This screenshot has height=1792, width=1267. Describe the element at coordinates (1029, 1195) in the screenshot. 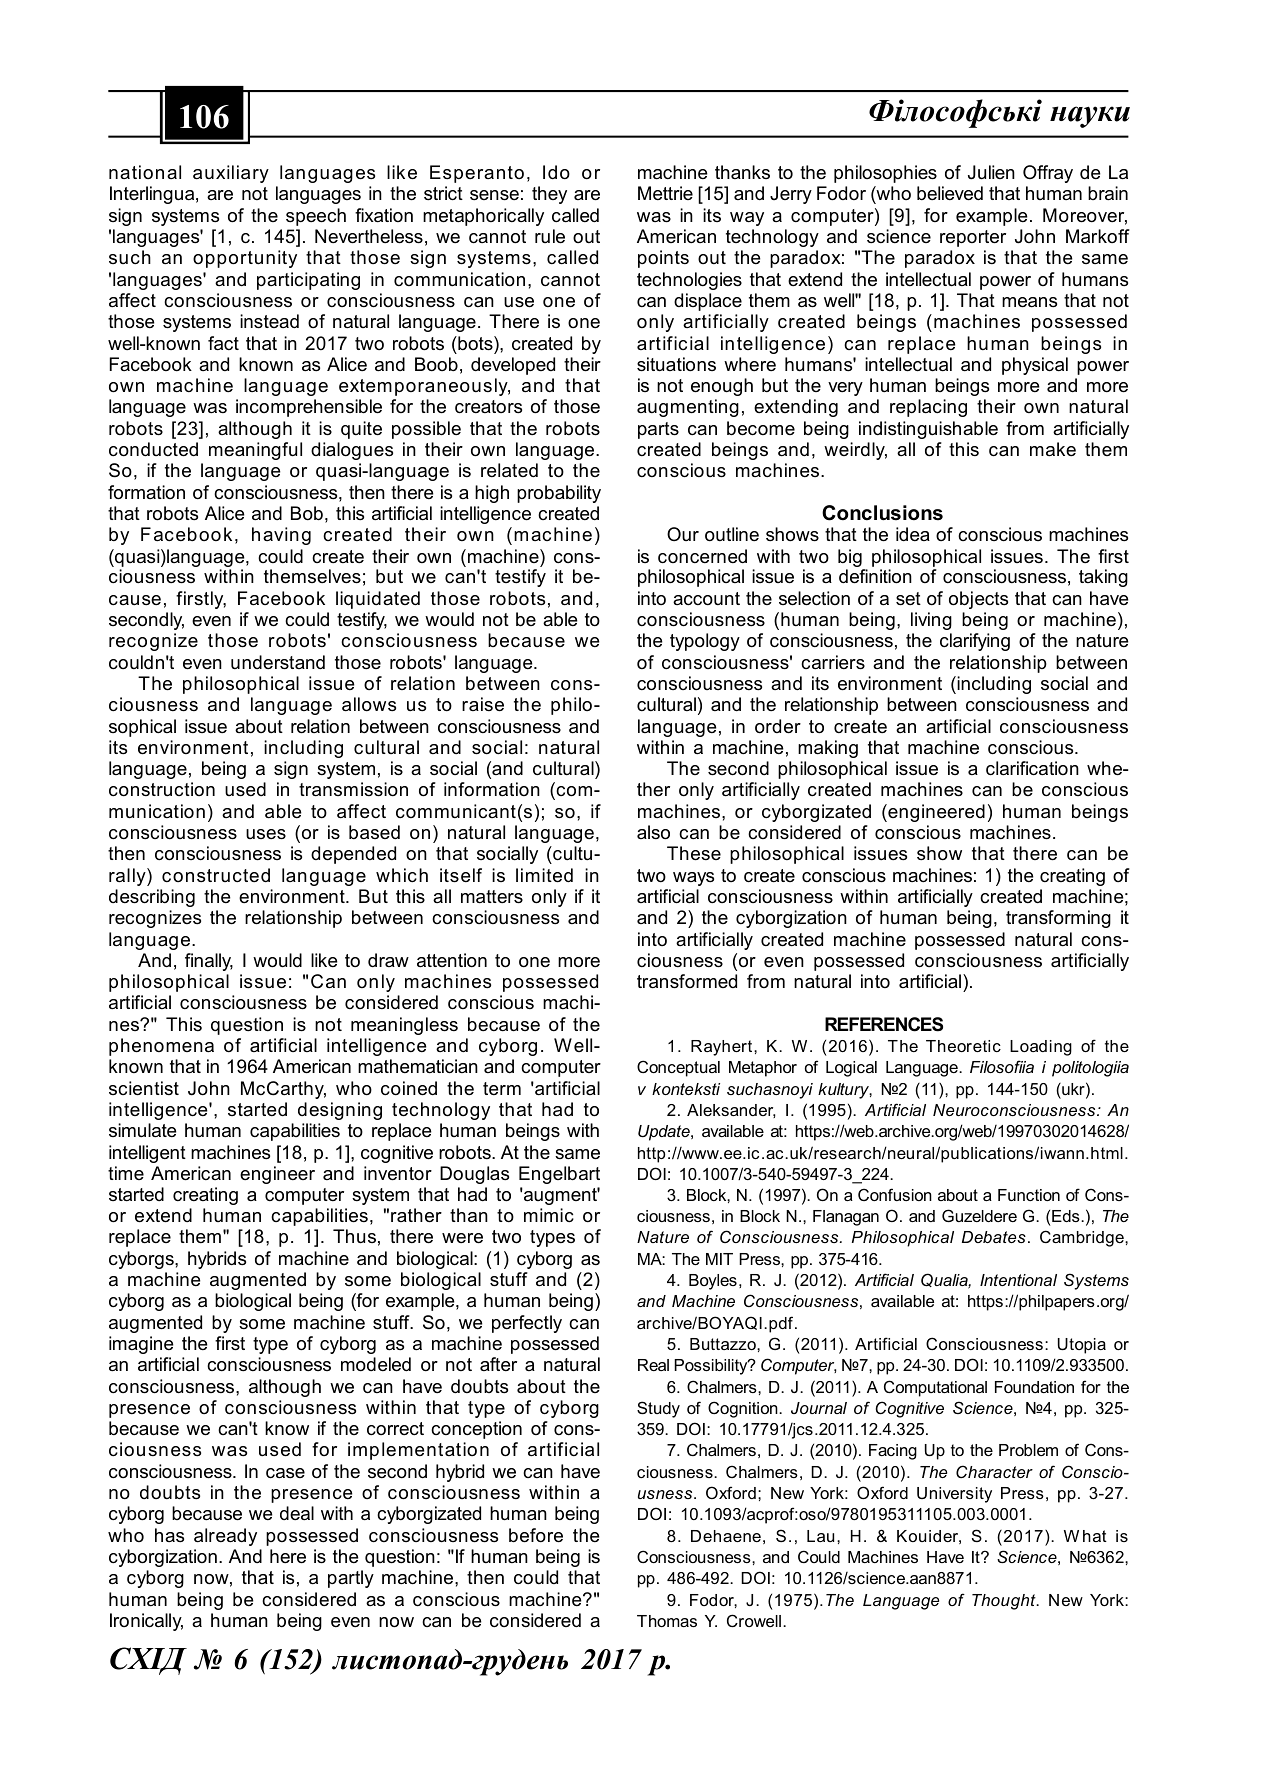

I see `Function` at that location.
